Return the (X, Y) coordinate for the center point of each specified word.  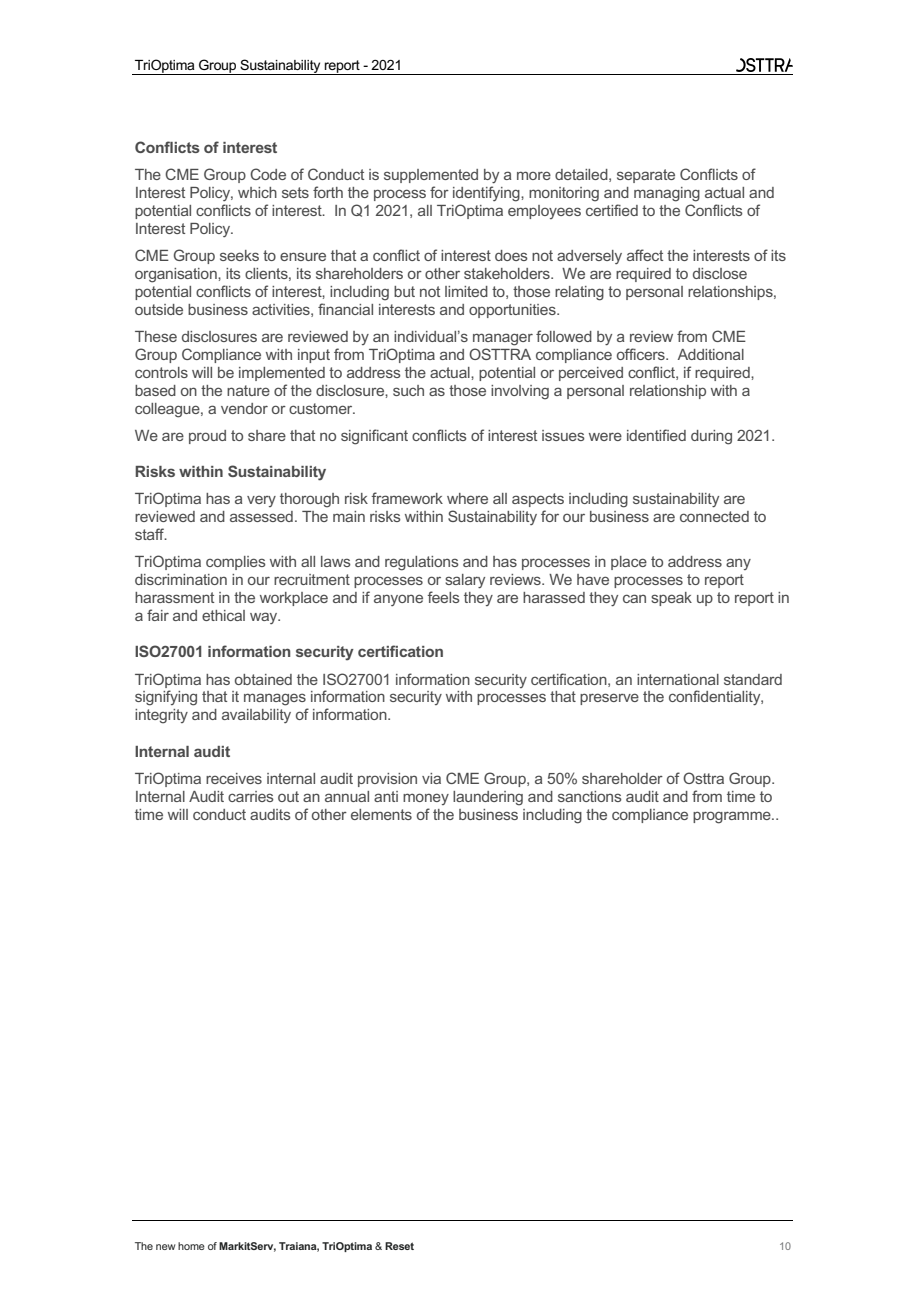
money (426, 799)
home (191, 1246)
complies (236, 563)
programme (733, 817)
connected (714, 516)
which (257, 192)
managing (667, 194)
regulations (422, 563)
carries (251, 796)
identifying (487, 194)
